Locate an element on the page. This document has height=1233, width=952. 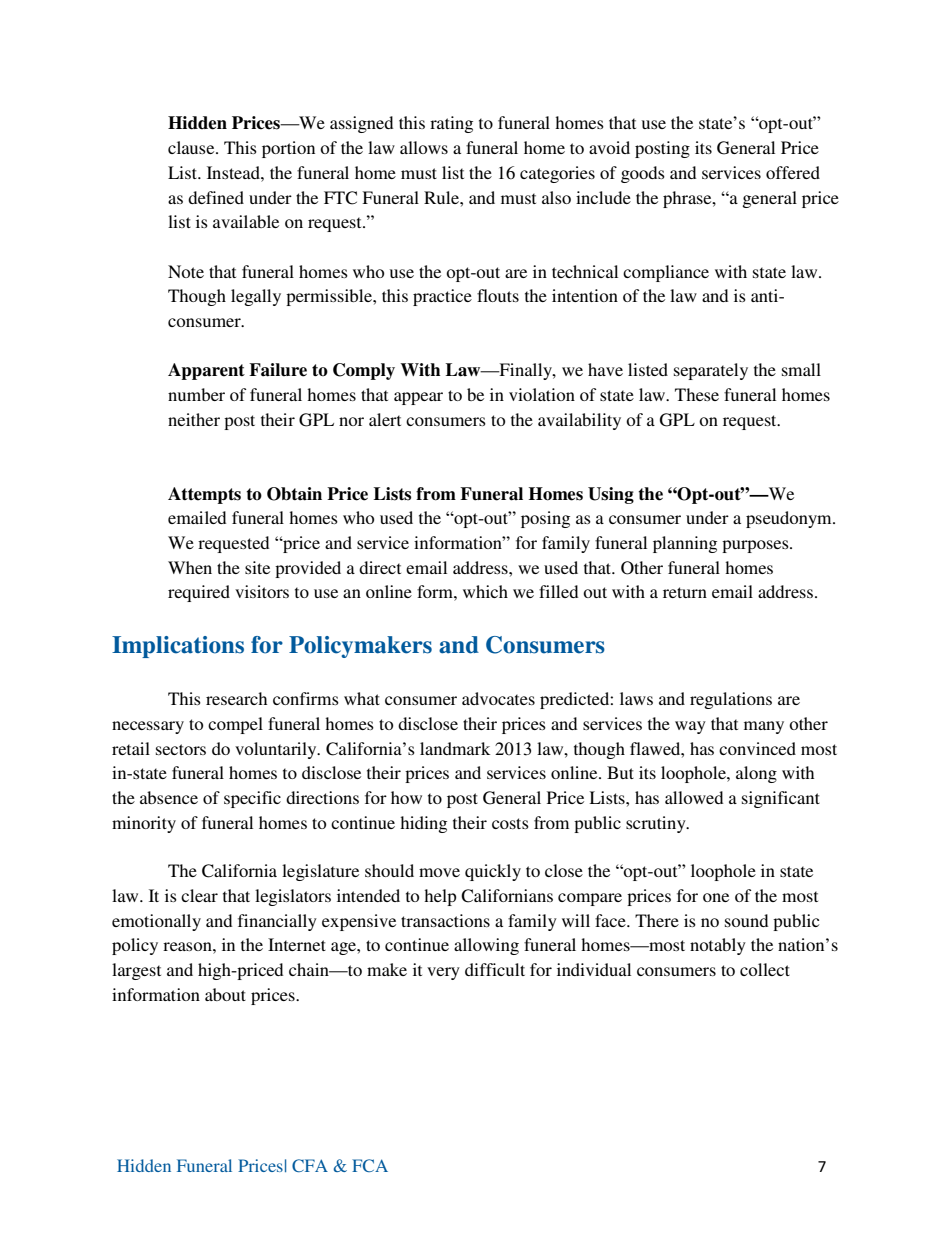
Implications is located at coordinates (178, 647).
